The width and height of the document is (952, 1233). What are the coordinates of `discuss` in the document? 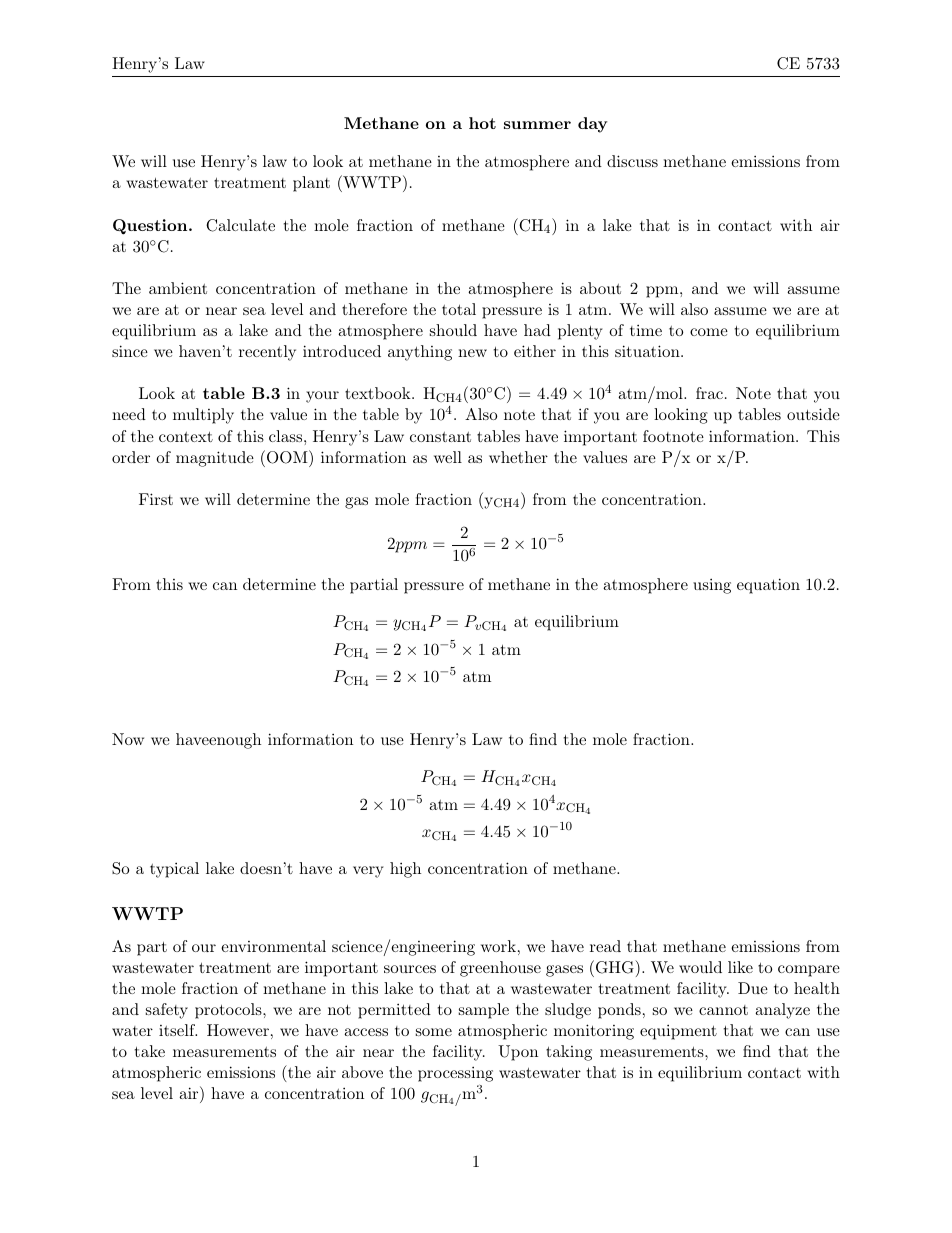 It's located at (632, 161).
